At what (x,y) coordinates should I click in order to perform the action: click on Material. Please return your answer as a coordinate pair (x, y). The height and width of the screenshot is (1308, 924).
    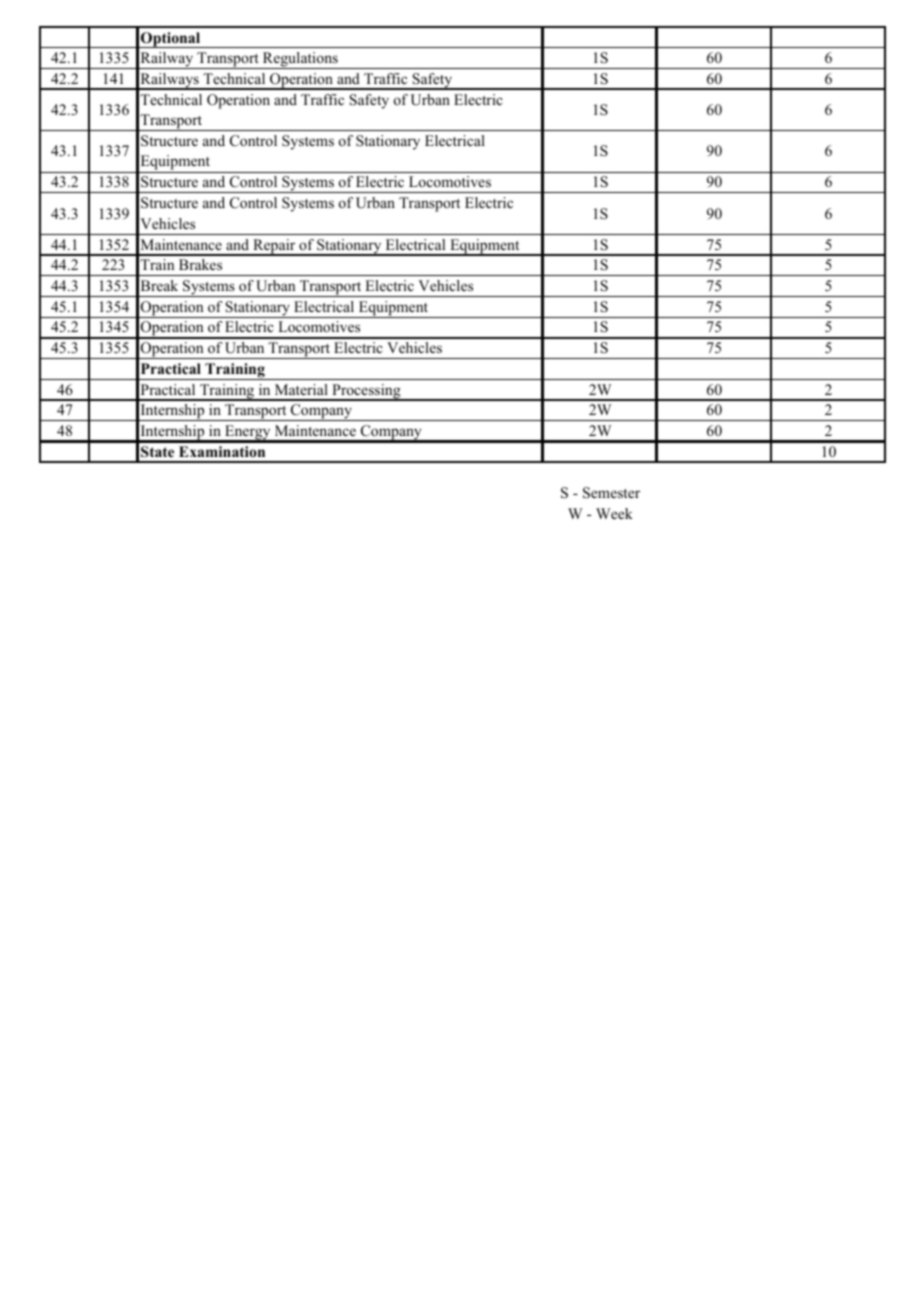
    Looking at the image, I should click on (301, 389).
